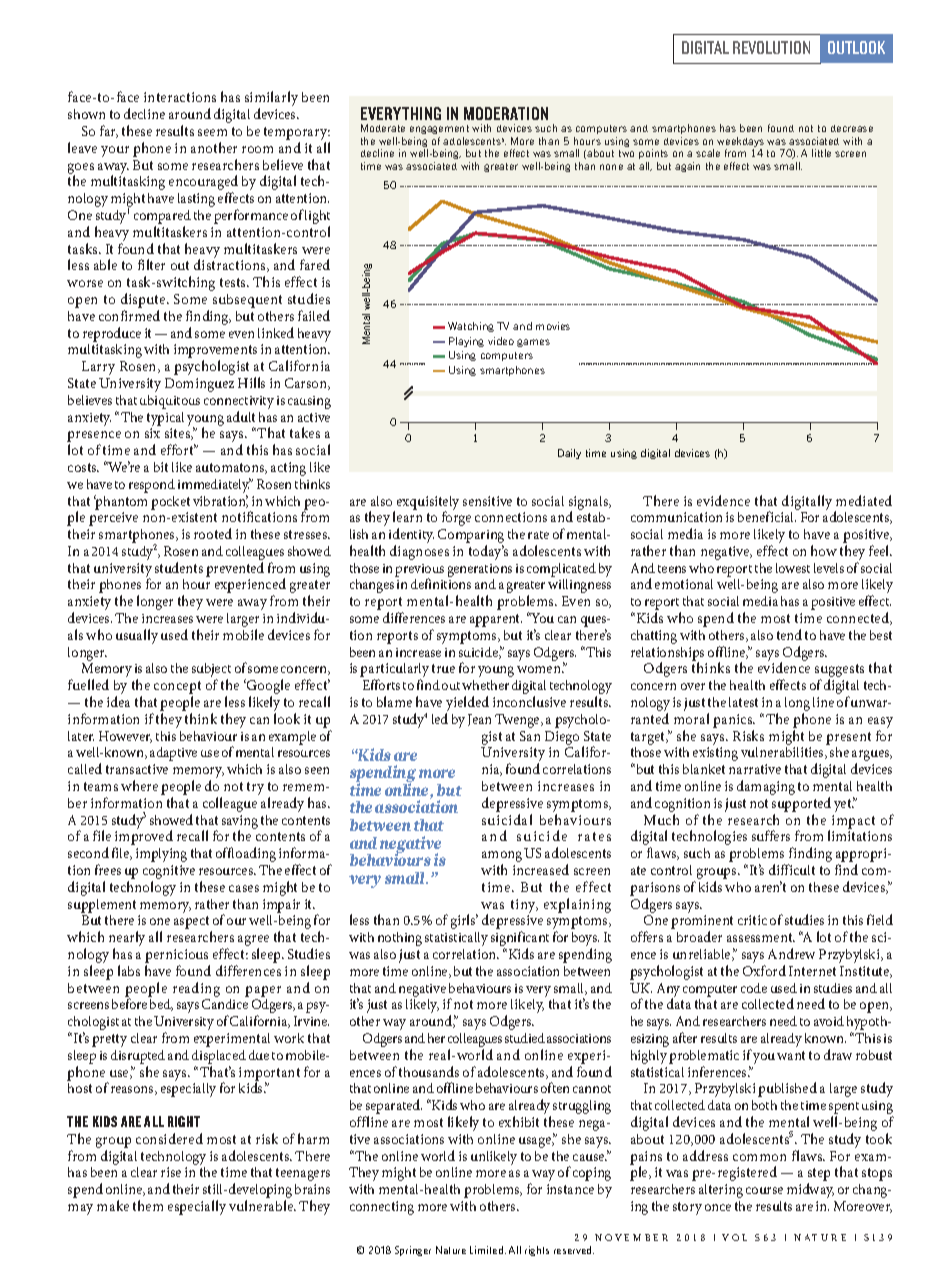 Image resolution: width=952 pixels, height=1265 pixels. I want to click on seem, so click(212, 132).
